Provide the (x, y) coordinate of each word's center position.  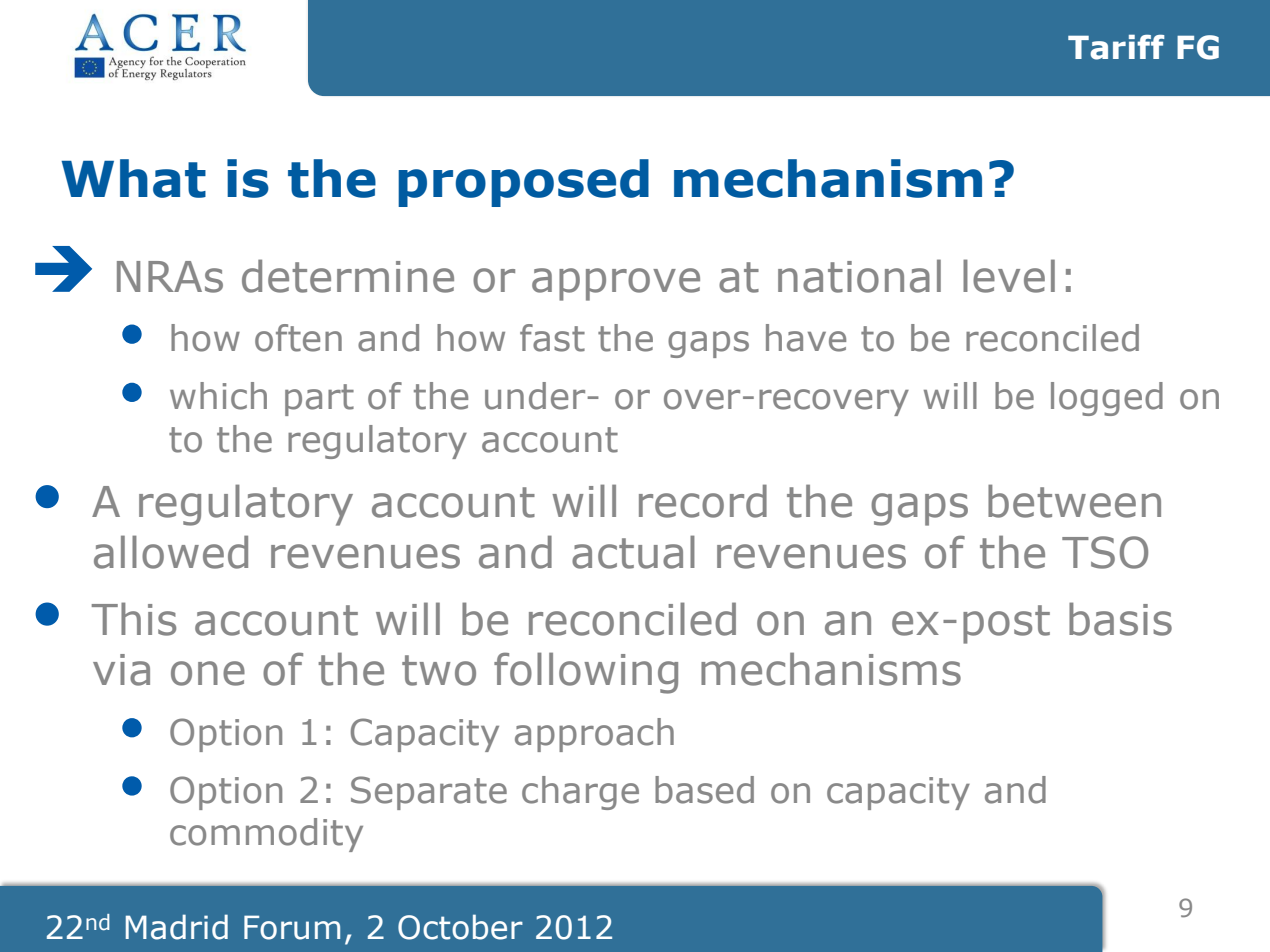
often (298, 338)
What (133, 178)
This (134, 619)
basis (1120, 619)
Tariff (1116, 47)
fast (552, 338)
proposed (523, 183)
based (704, 790)
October (460, 927)
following (586, 673)
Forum (292, 927)
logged (1107, 399)
